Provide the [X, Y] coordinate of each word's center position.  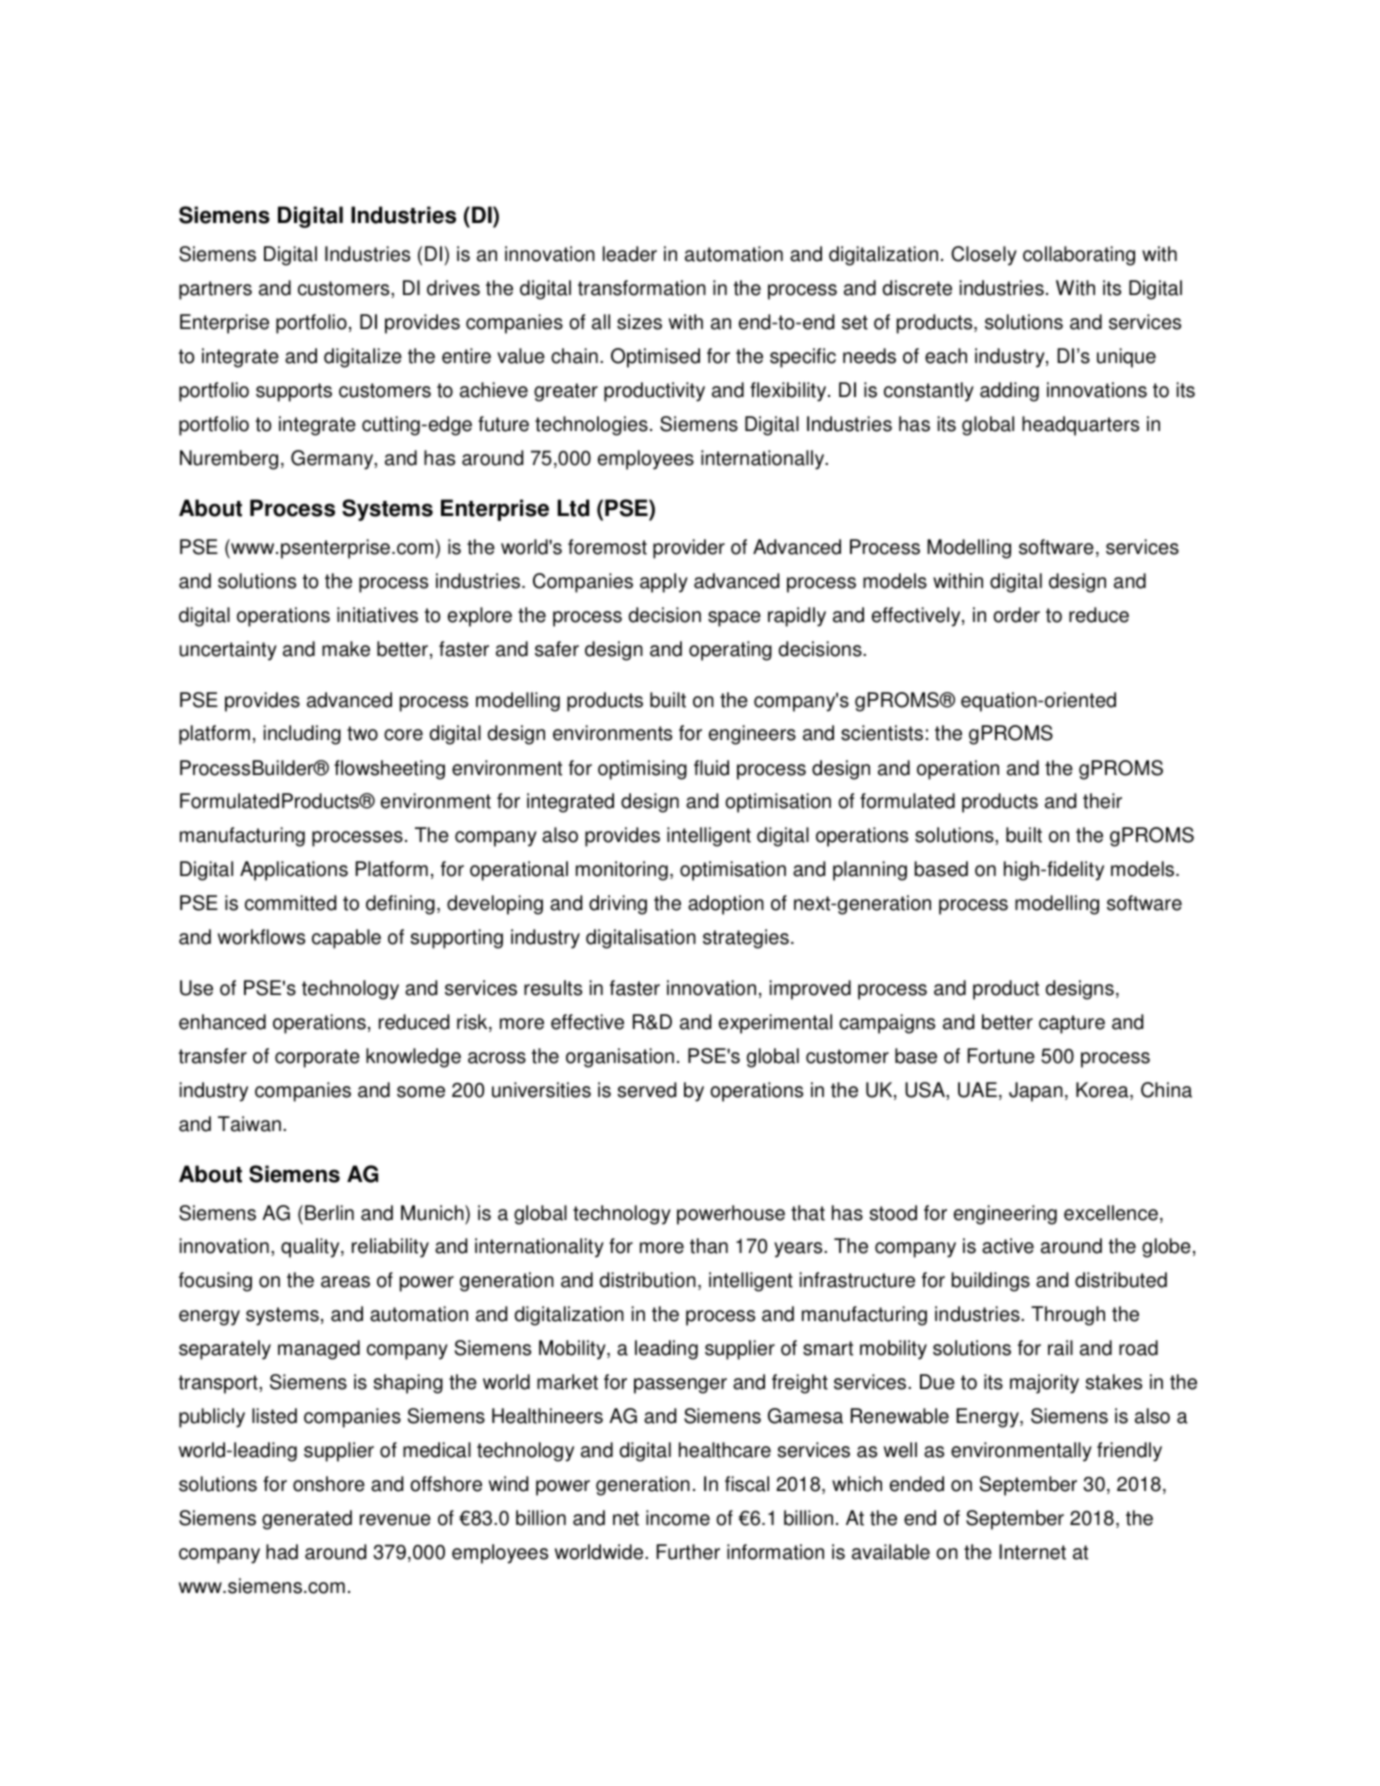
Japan [1036, 1092]
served [646, 1090]
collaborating [1079, 256]
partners [215, 290]
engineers [752, 735]
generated [307, 1520]
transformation [642, 288]
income [678, 1518]
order [1016, 615]
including [302, 735]
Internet [1032, 1552]
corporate [317, 1058]
